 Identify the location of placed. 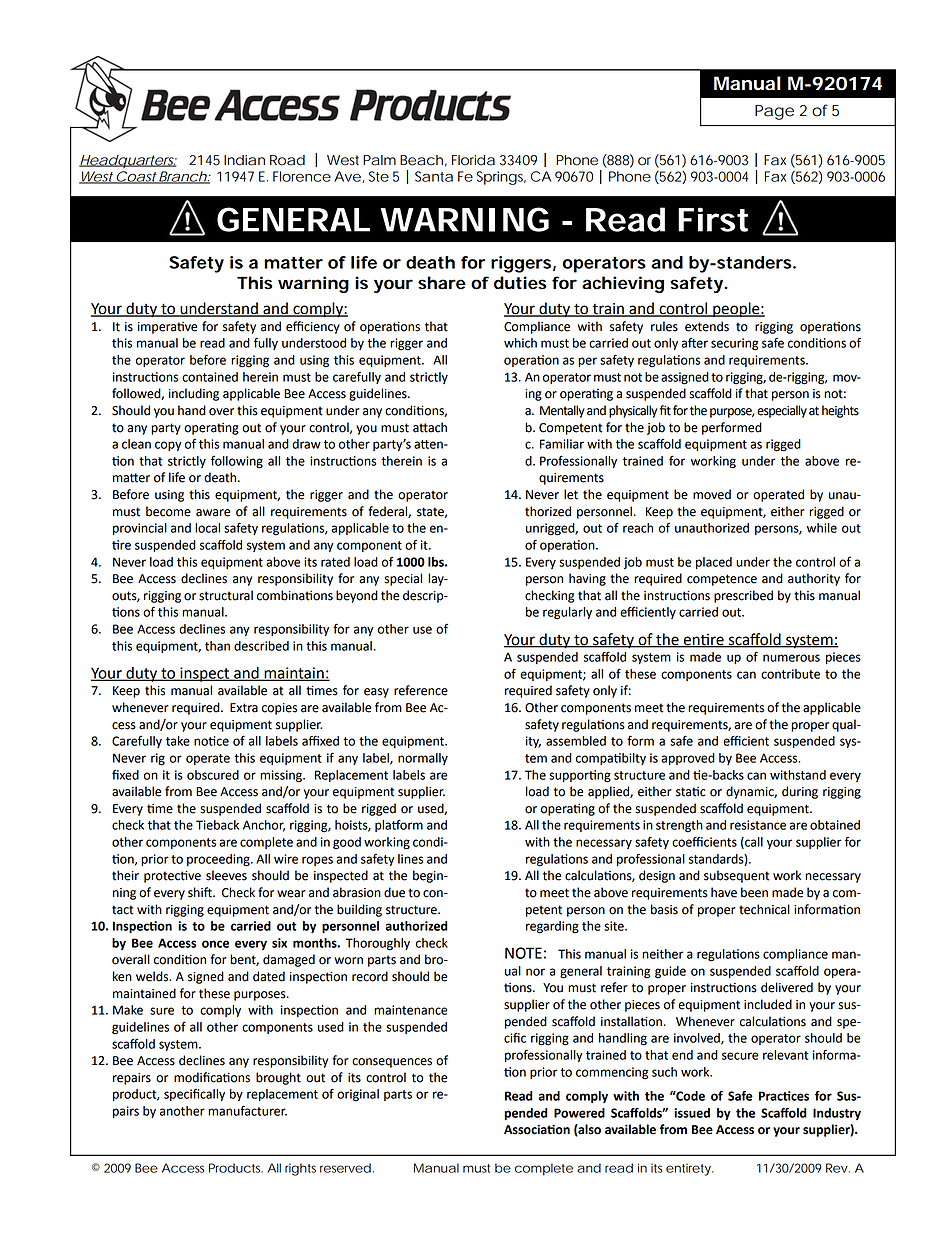
(714, 563).
